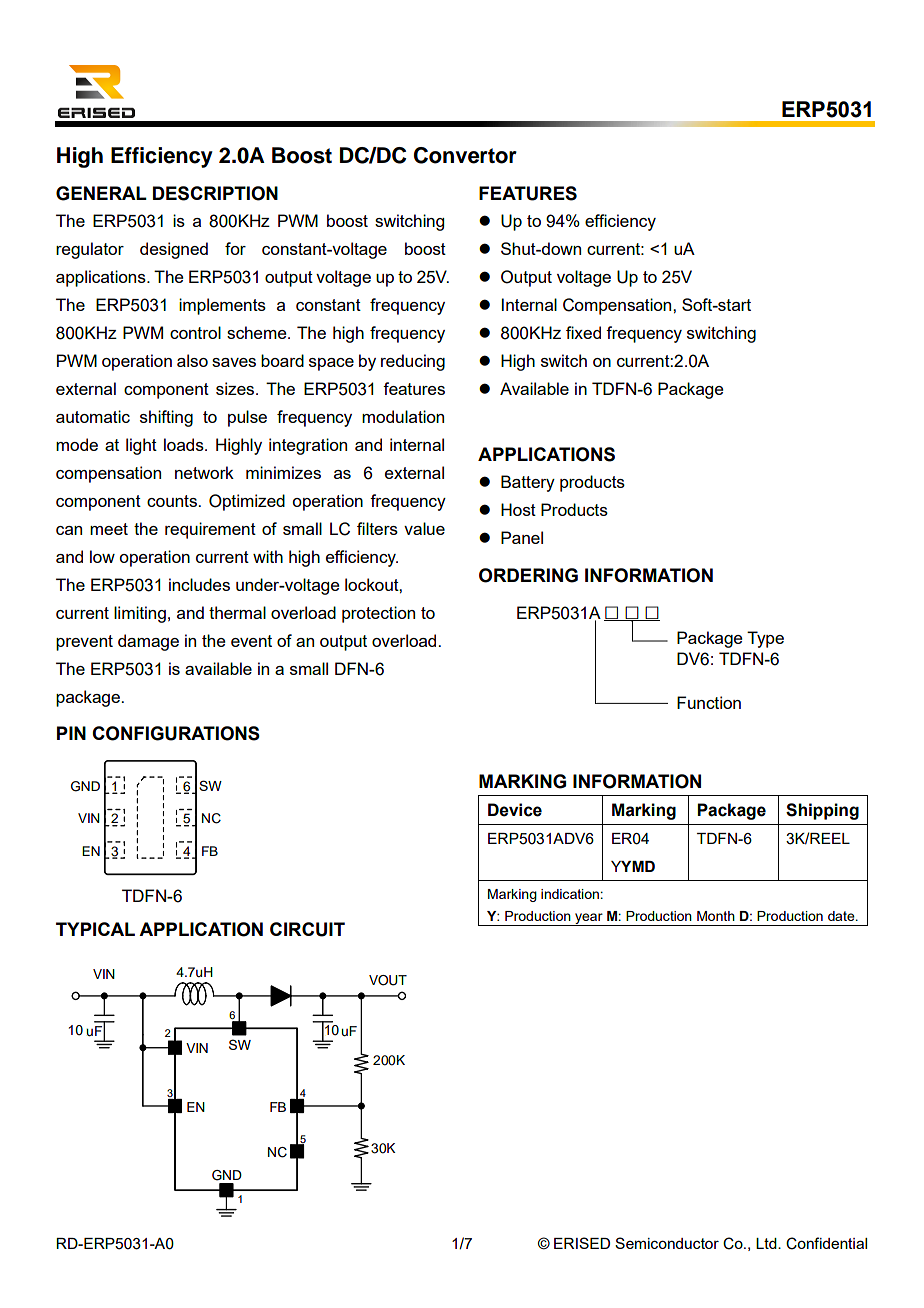 The width and height of the page is (924, 1308). Describe the element at coordinates (176, 733) in the page. I see `CONFIGURATIONS` at that location.
